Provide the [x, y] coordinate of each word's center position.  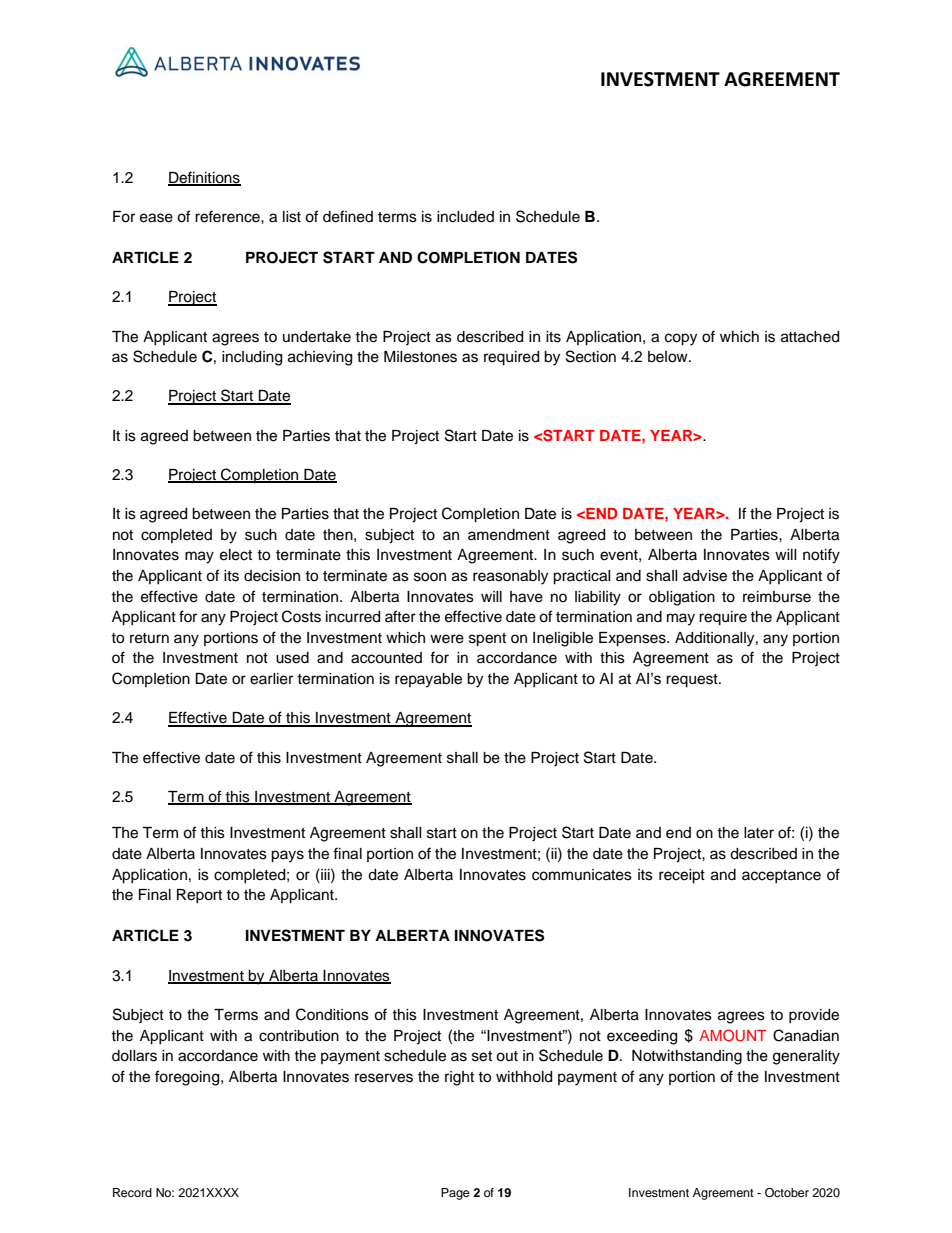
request [693, 681]
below [669, 357]
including [252, 358]
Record [132, 1192]
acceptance [781, 876]
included [465, 217]
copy [681, 339]
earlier [271, 679]
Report [199, 896]
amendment [509, 535]
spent [487, 640]
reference [228, 216]
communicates [582, 875]
